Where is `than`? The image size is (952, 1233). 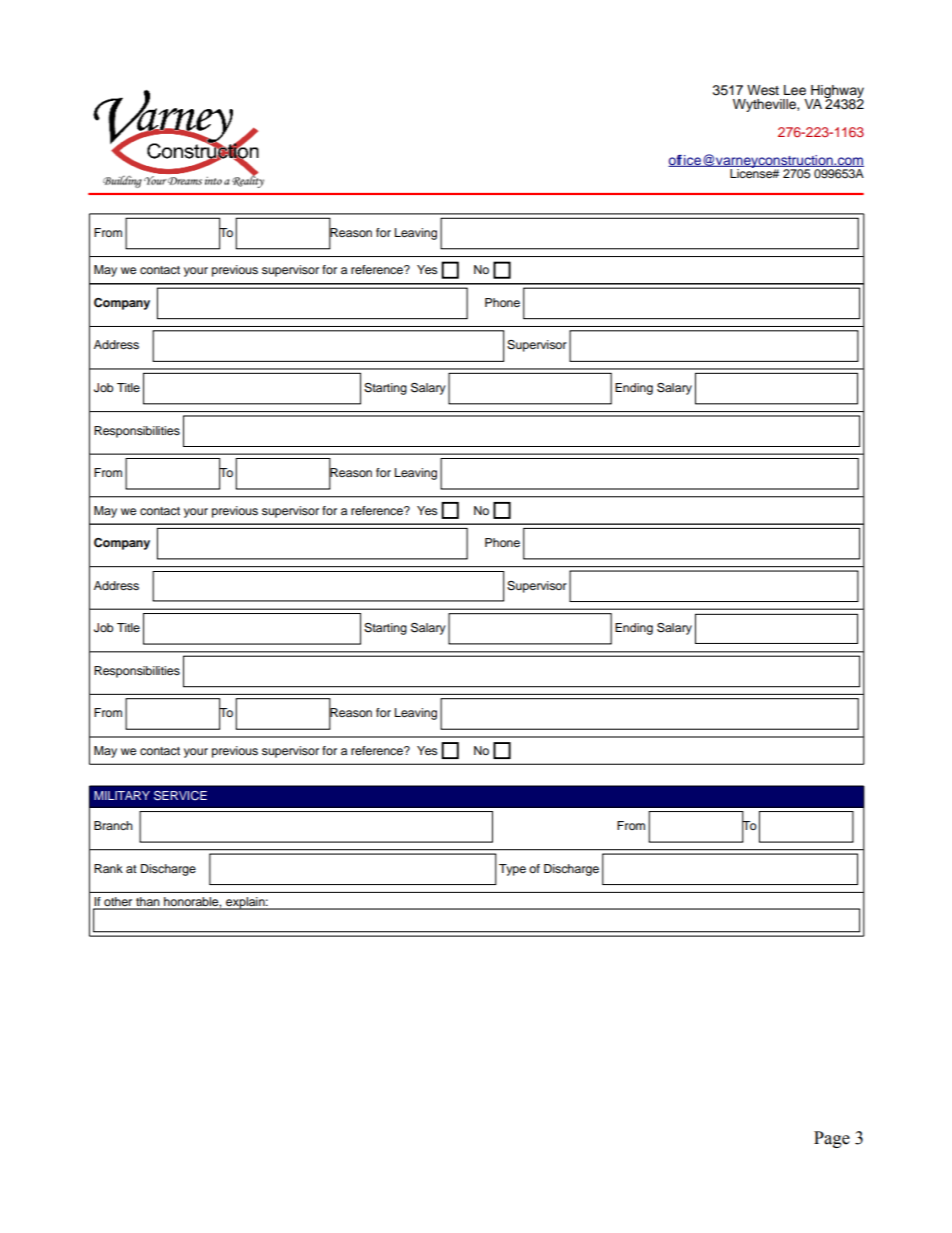 than is located at coordinates (148, 903).
